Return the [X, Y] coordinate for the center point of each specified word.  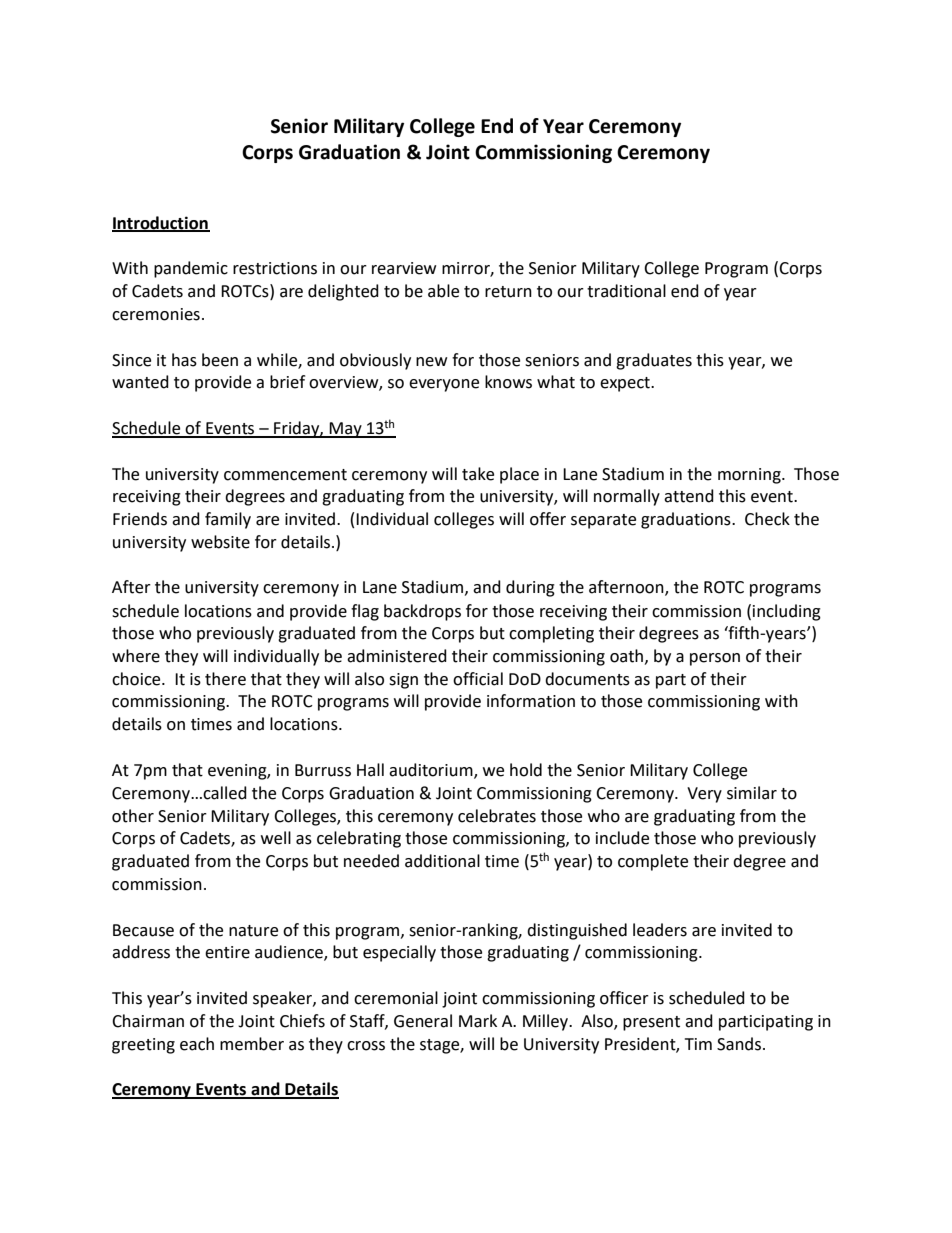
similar [752, 793]
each [197, 1044]
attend [689, 496]
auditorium [432, 771]
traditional [626, 291]
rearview [404, 268]
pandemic [191, 269]
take [478, 474]
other [133, 816]
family [228, 520]
